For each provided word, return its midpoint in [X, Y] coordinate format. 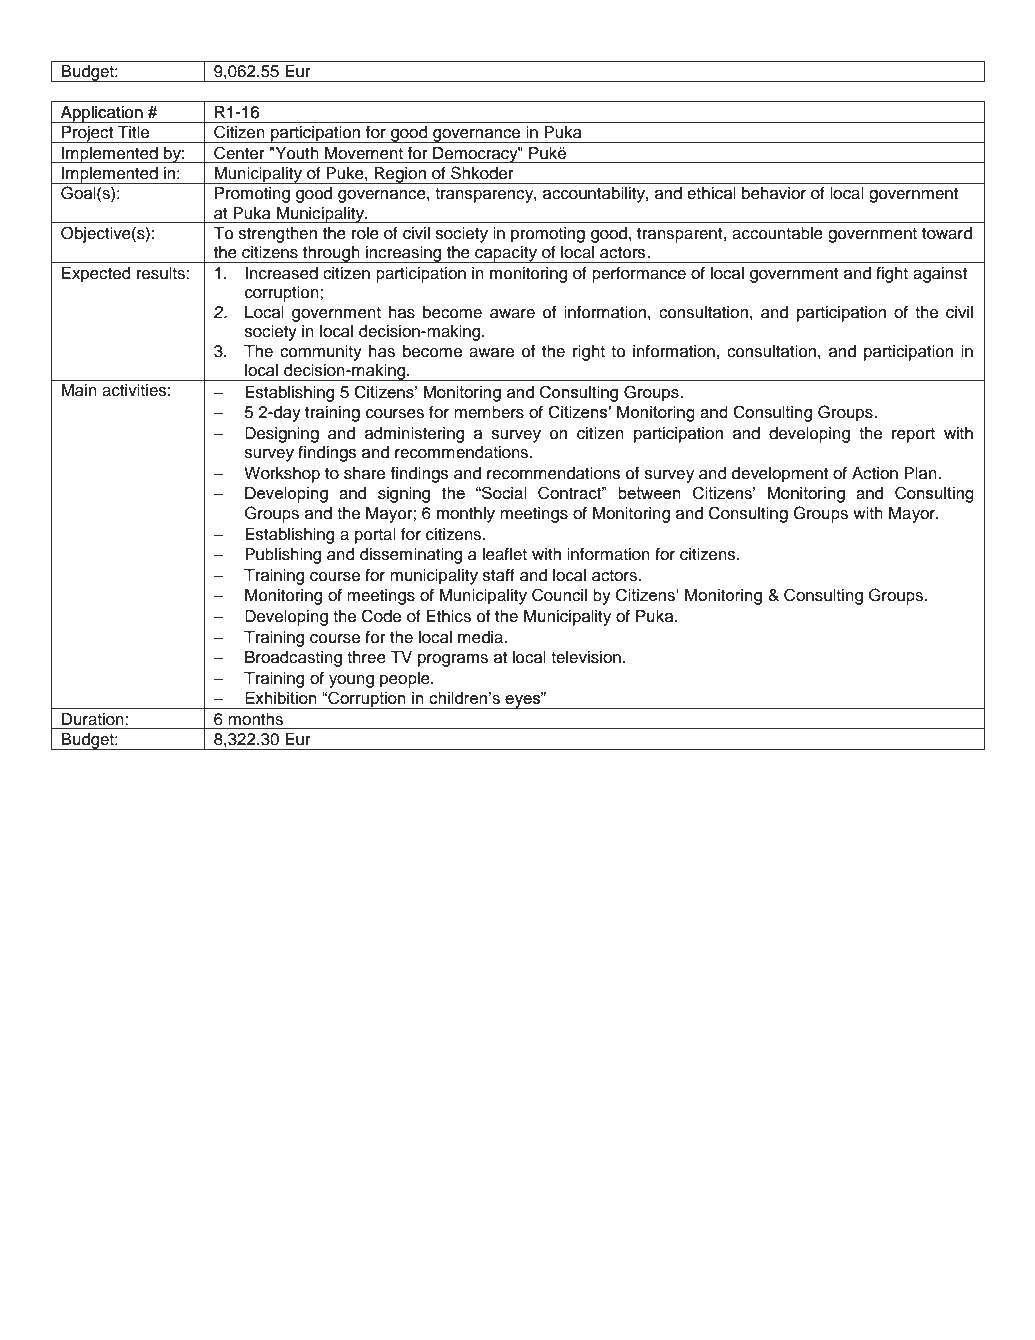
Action [875, 473]
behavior [774, 193]
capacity [506, 254]
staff [499, 575]
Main [79, 390]
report [913, 435]
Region [400, 175]
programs [453, 660]
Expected [96, 275]
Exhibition [281, 698]
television [586, 657]
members [489, 412]
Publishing [283, 556]
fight [892, 274]
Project [88, 134]
